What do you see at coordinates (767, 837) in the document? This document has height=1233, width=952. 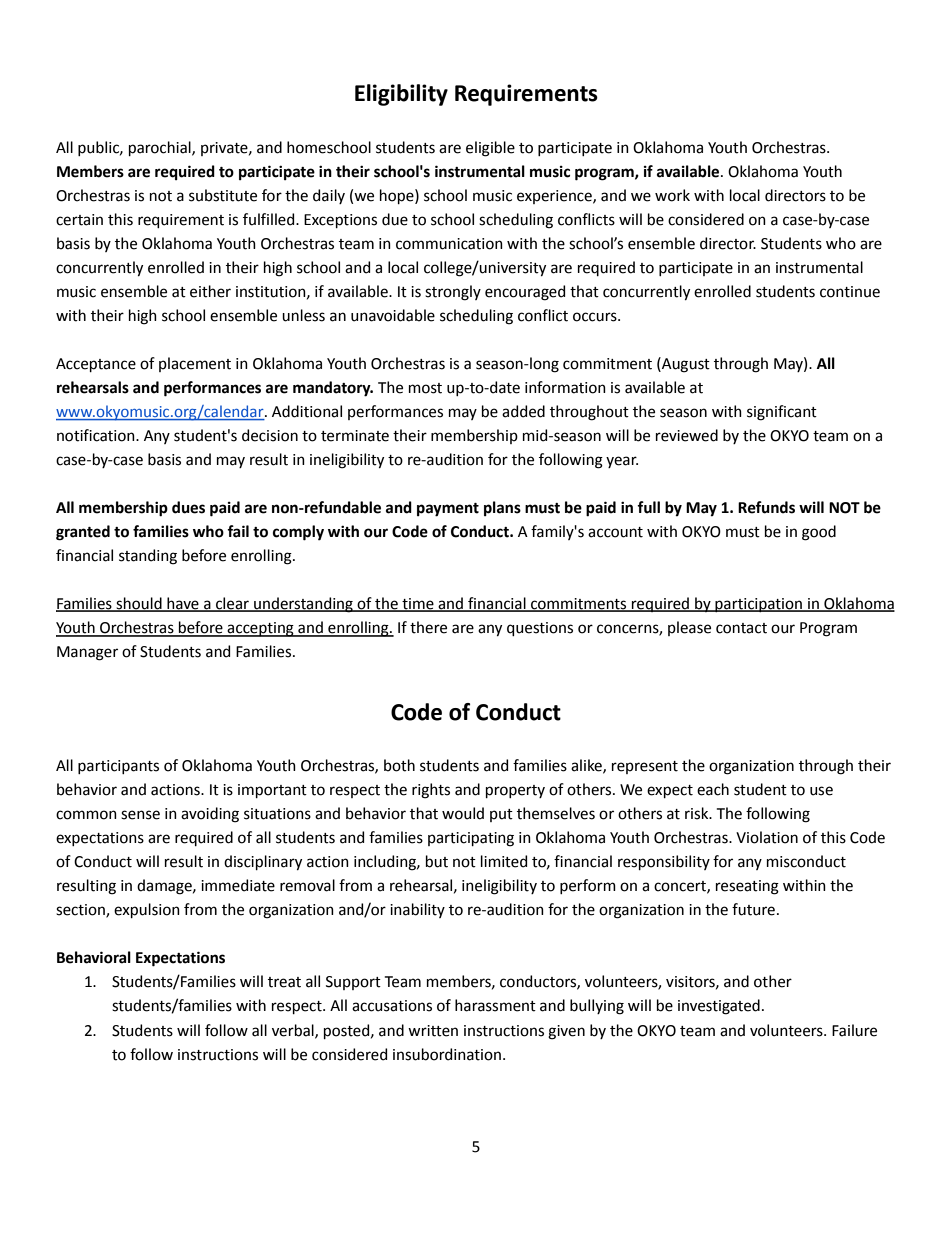 I see `Violation` at bounding box center [767, 837].
